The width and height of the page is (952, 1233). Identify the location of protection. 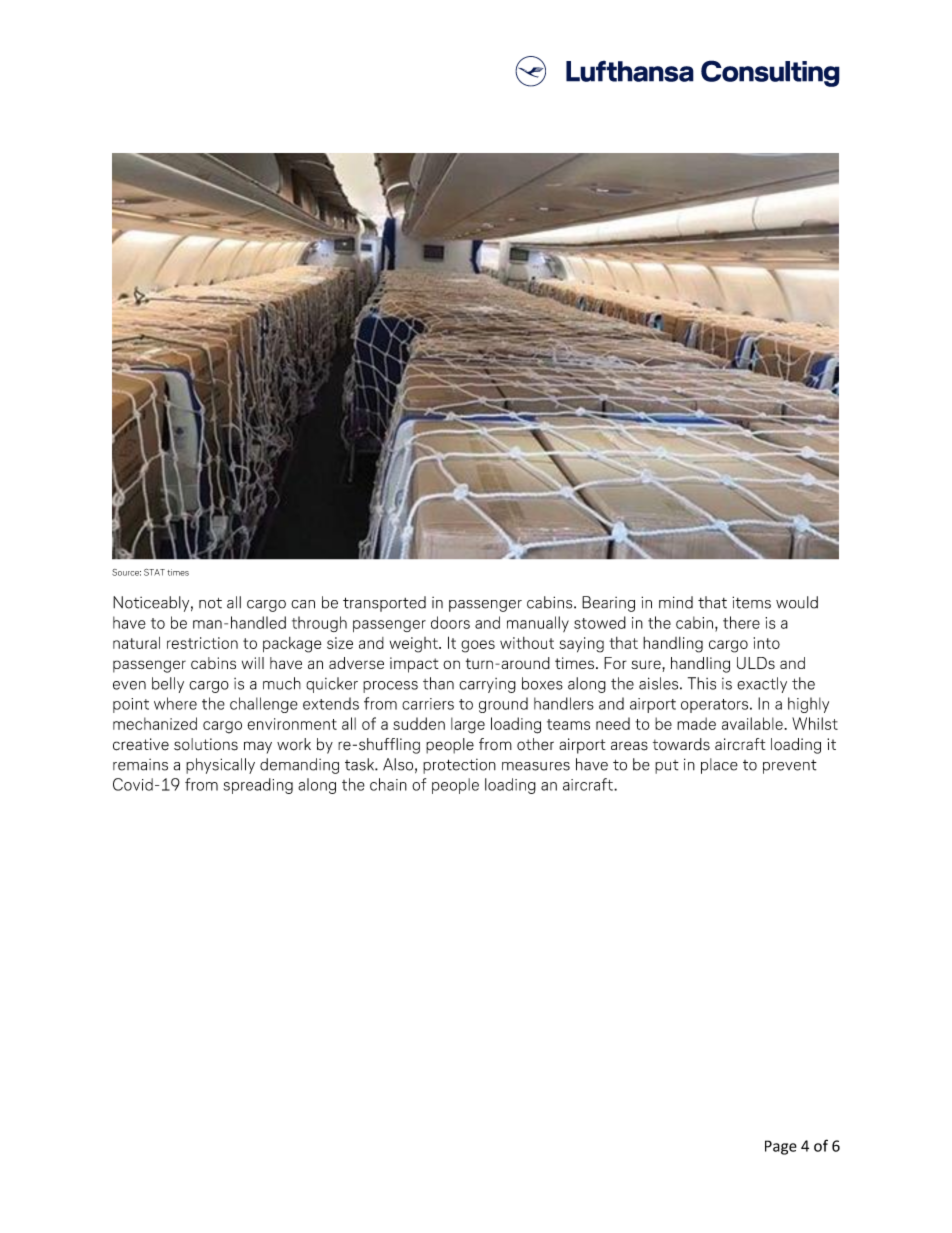
(459, 766).
